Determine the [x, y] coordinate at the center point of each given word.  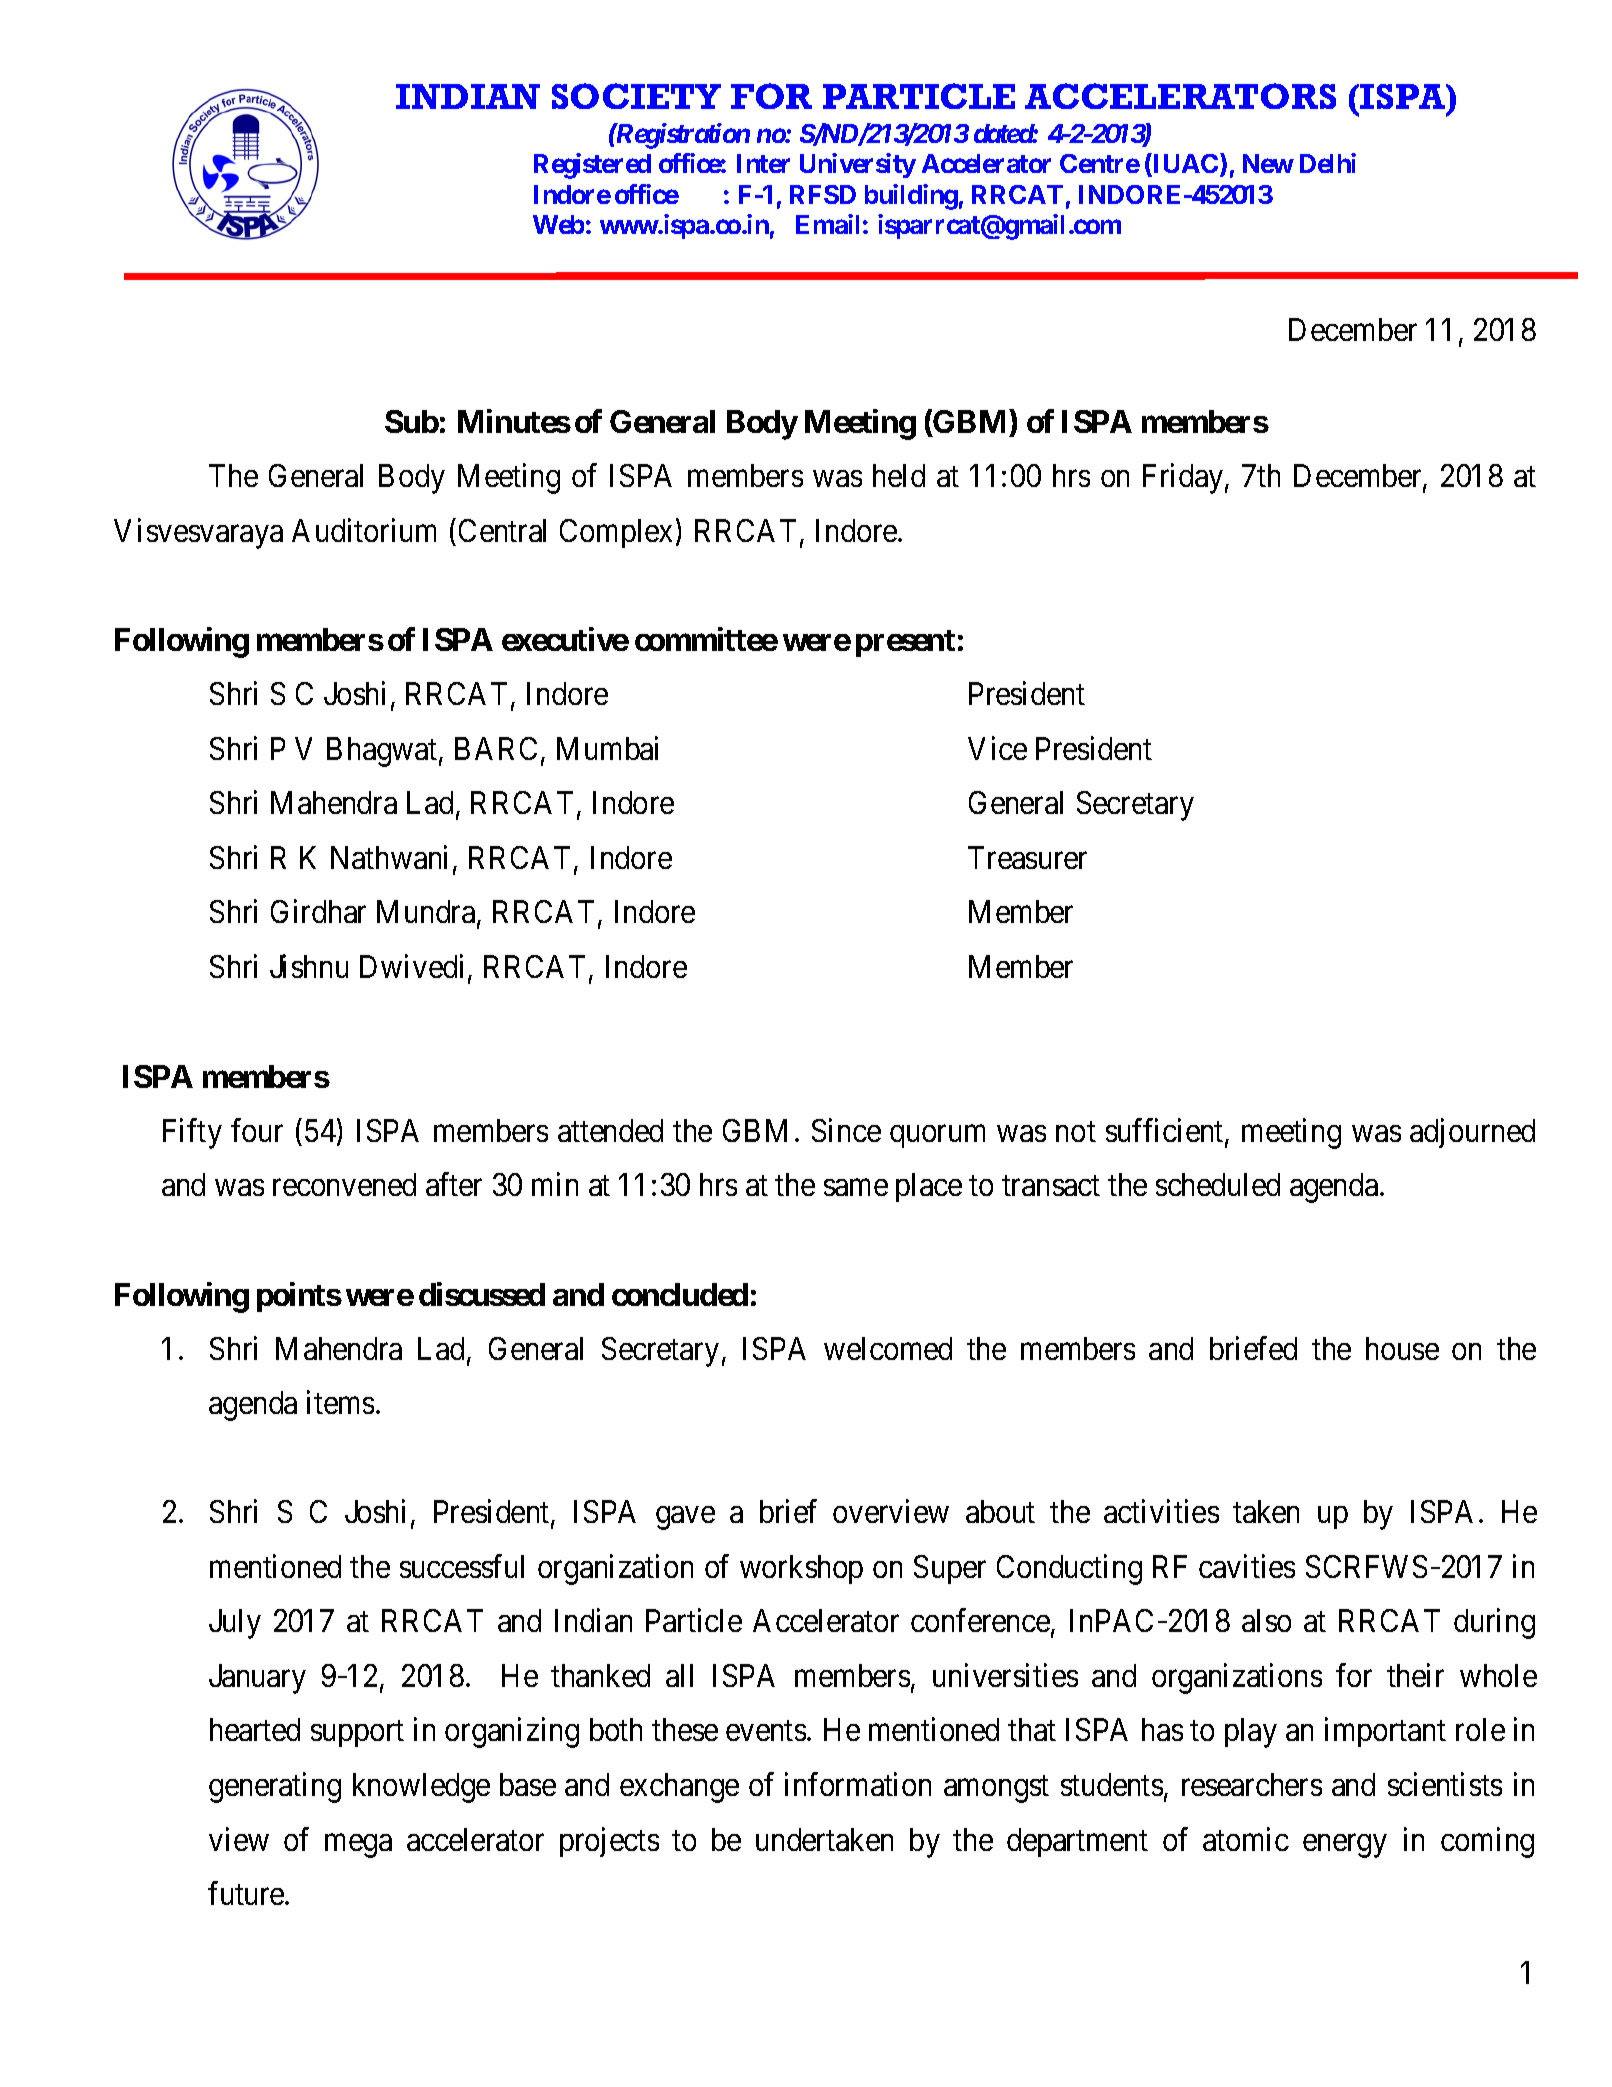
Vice [997, 748]
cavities [1247, 1566]
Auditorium [364, 530]
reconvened [344, 1184]
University [858, 165]
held [899, 475]
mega [358, 1846]
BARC [496, 748]
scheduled [1218, 1184]
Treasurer [1027, 857]
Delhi [1328, 163]
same [856, 1188]
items [340, 1402]
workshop [801, 1569]
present [905, 643]
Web [558, 224]
